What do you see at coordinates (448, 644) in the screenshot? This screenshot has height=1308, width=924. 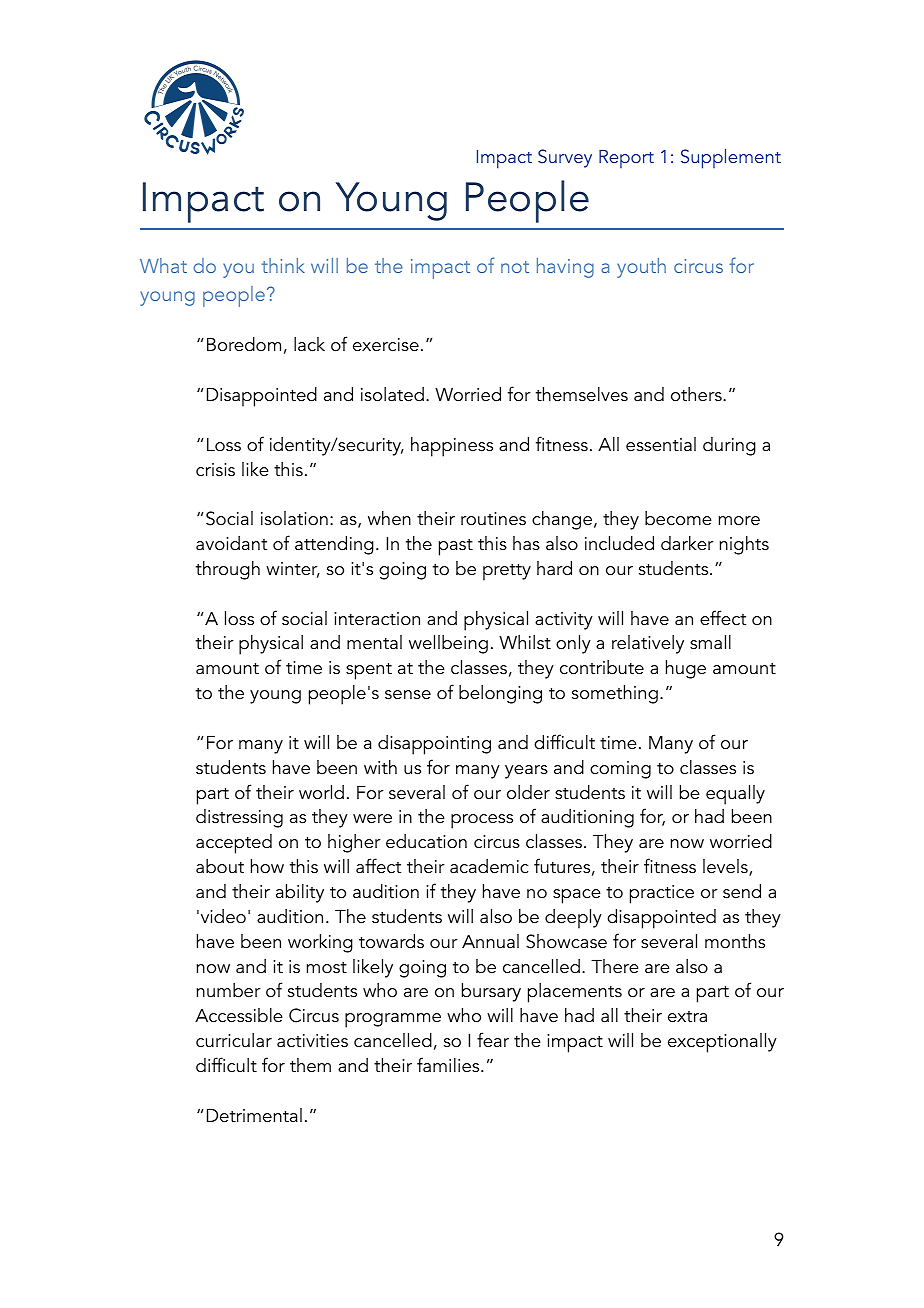 I see `wellbeing` at bounding box center [448, 644].
